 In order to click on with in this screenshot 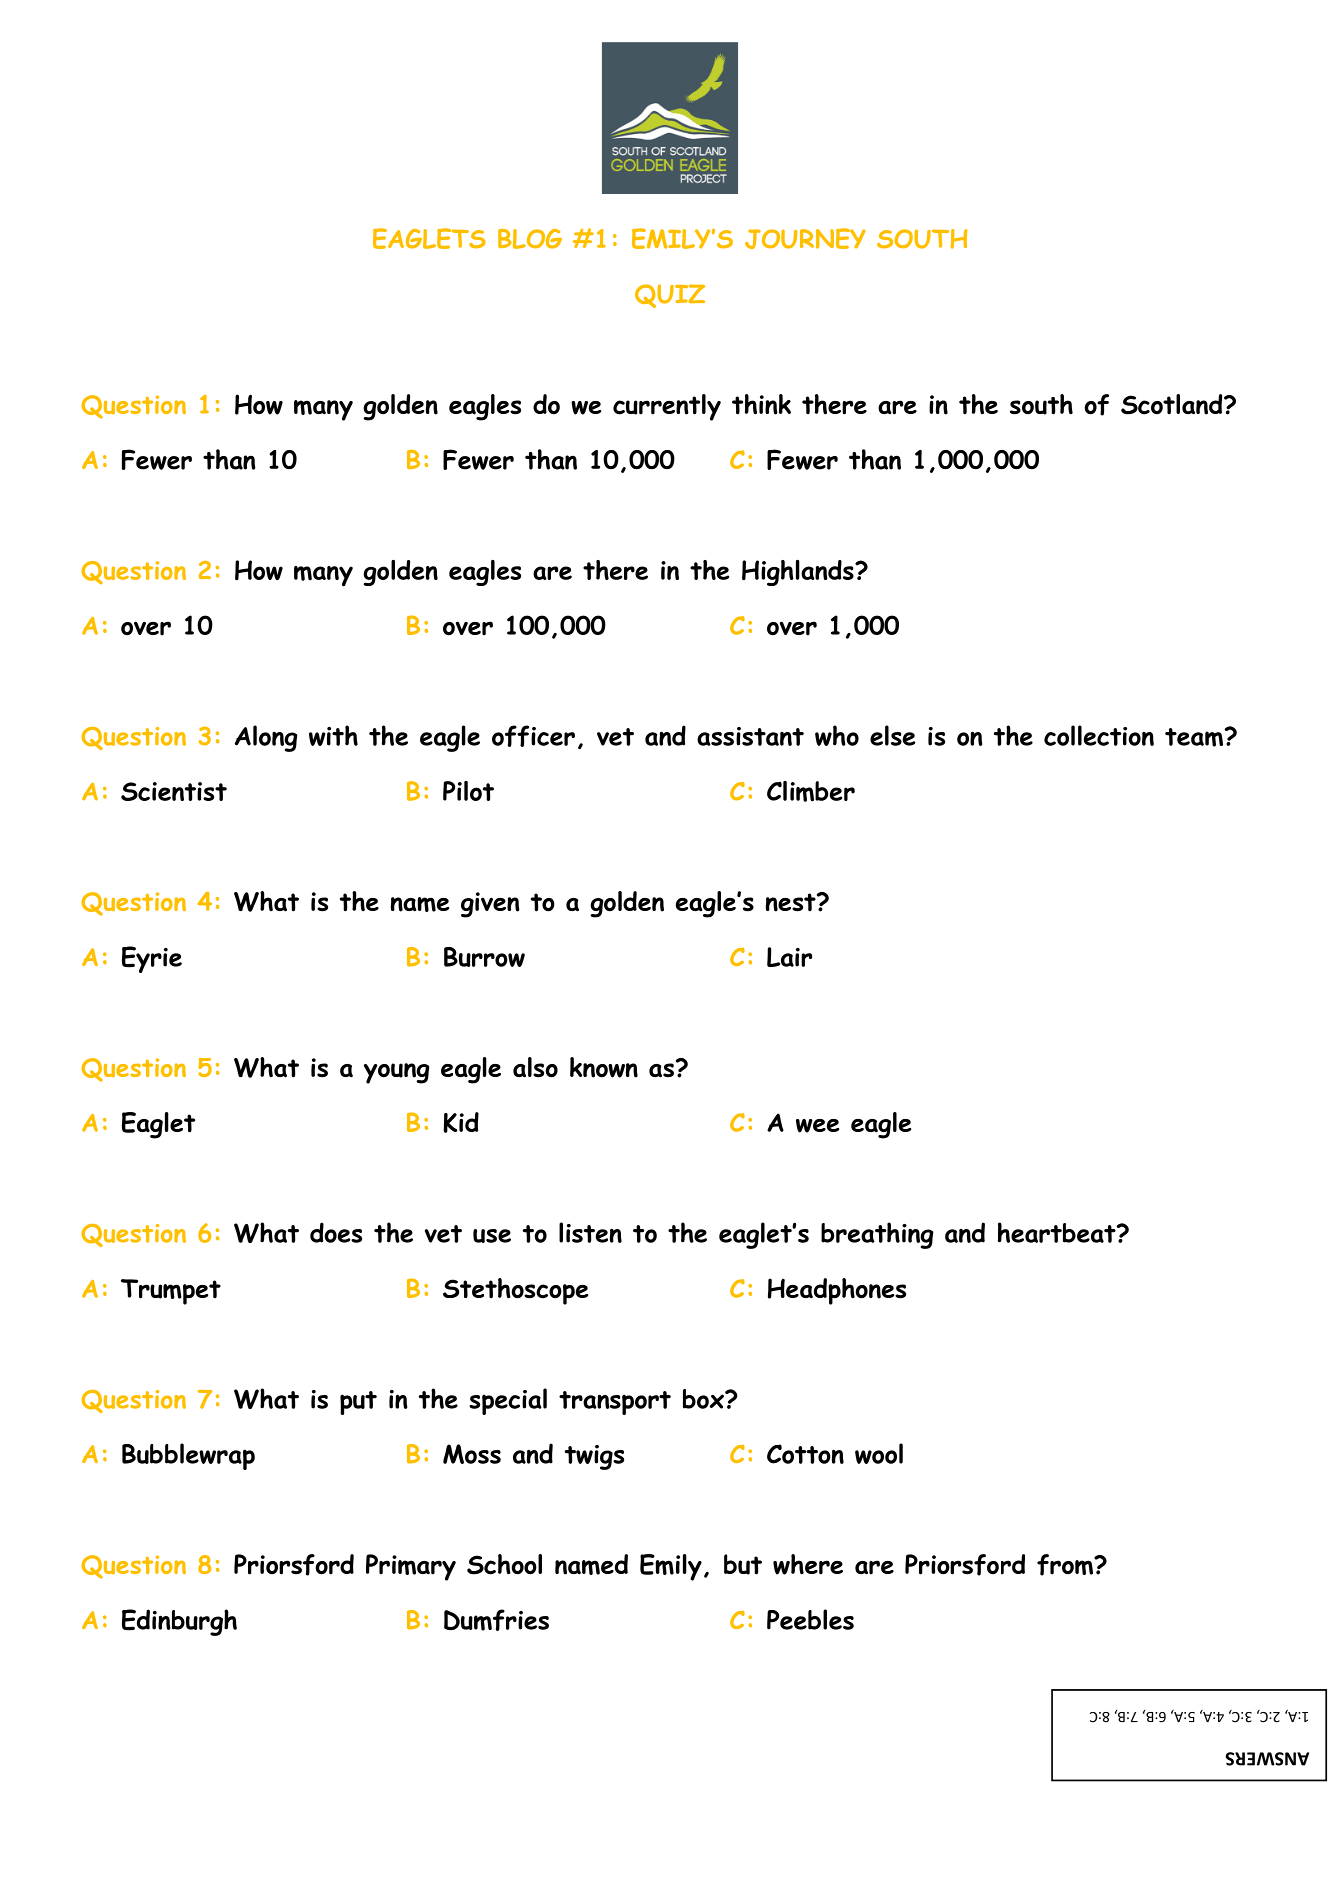, I will do `click(333, 735)`.
